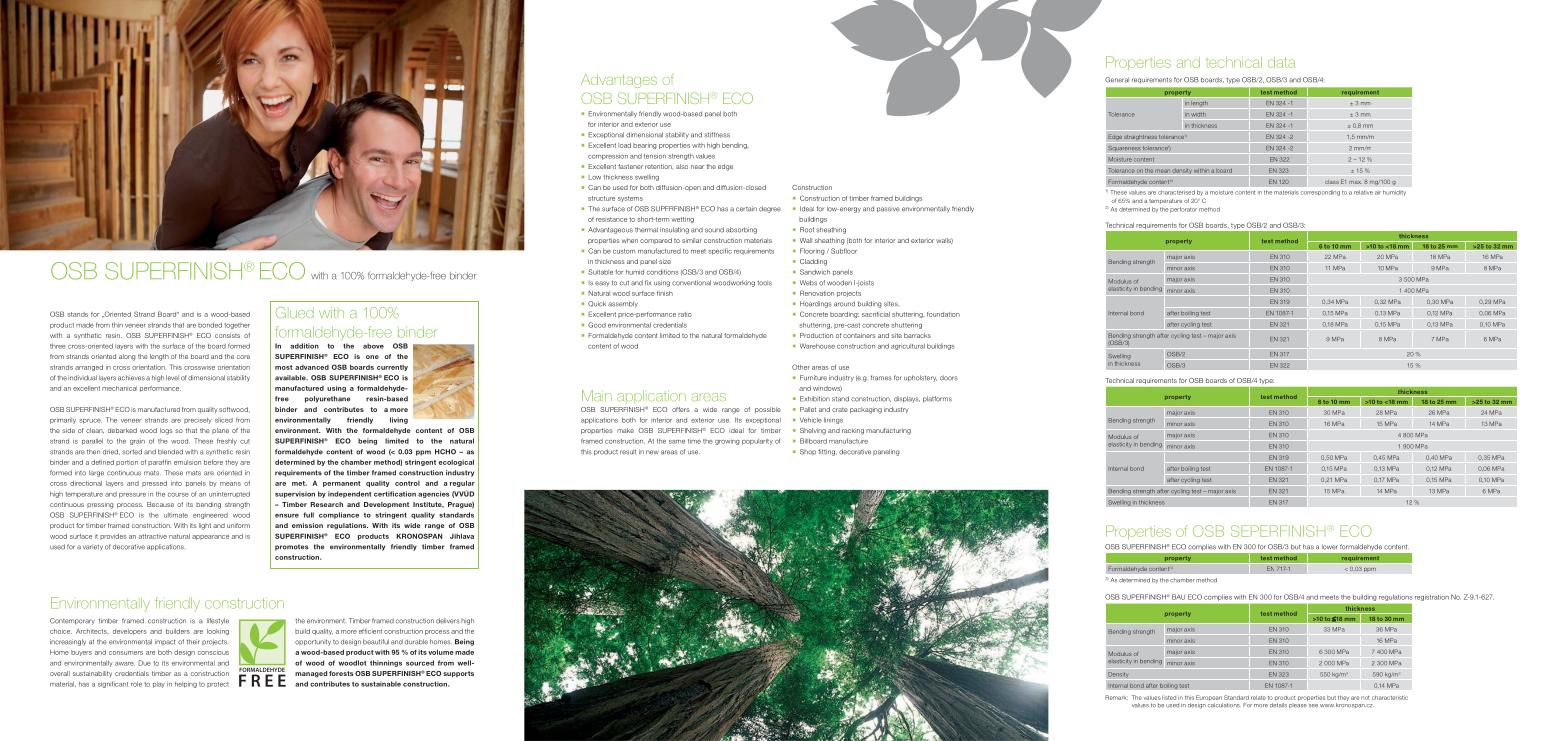  I want to click on Prague, so click(461, 505).
